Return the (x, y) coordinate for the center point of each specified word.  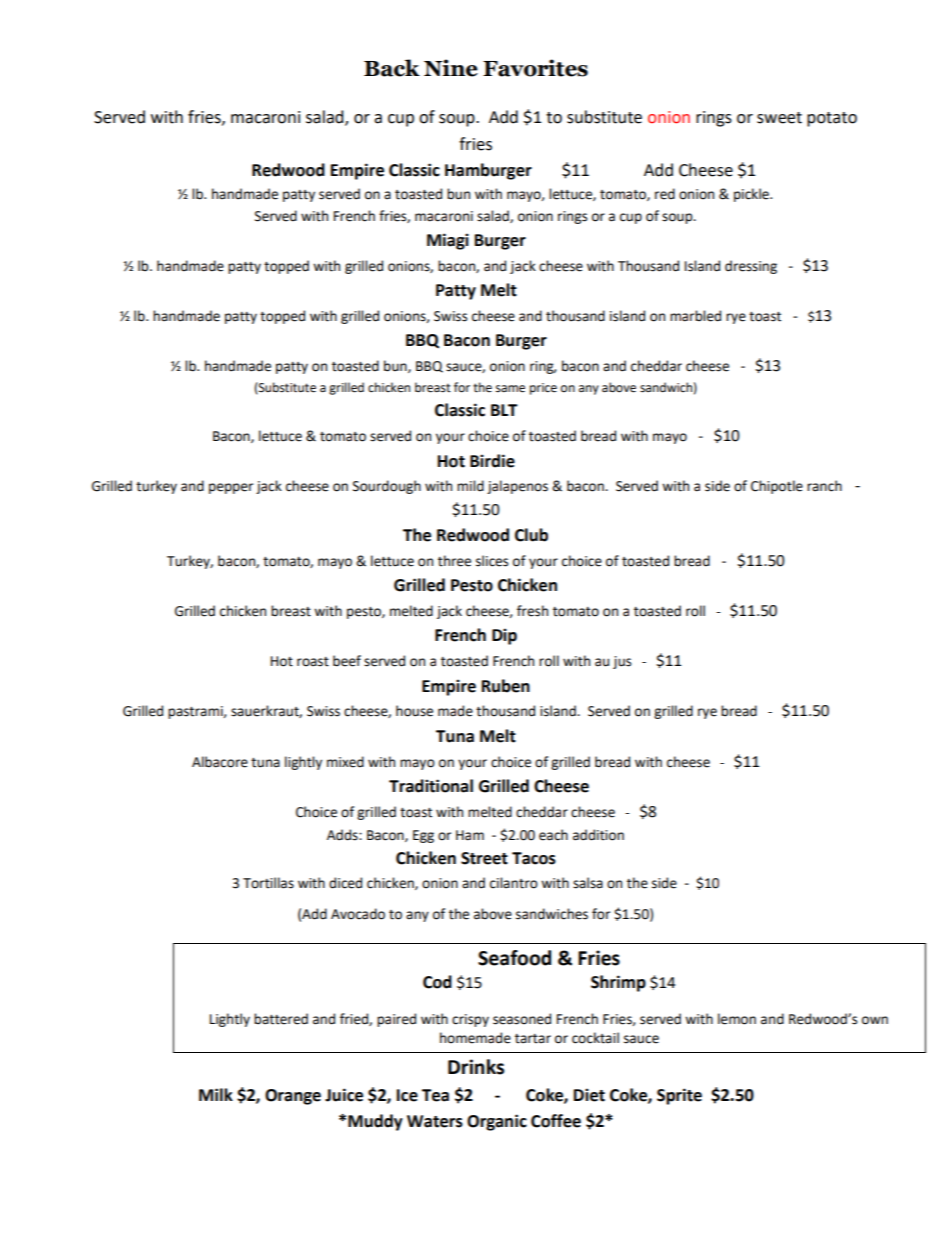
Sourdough (387, 487)
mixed (345, 762)
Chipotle (777, 487)
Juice (344, 1095)
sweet (779, 118)
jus (622, 662)
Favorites (535, 68)
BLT (504, 410)
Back (392, 68)
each (553, 835)
